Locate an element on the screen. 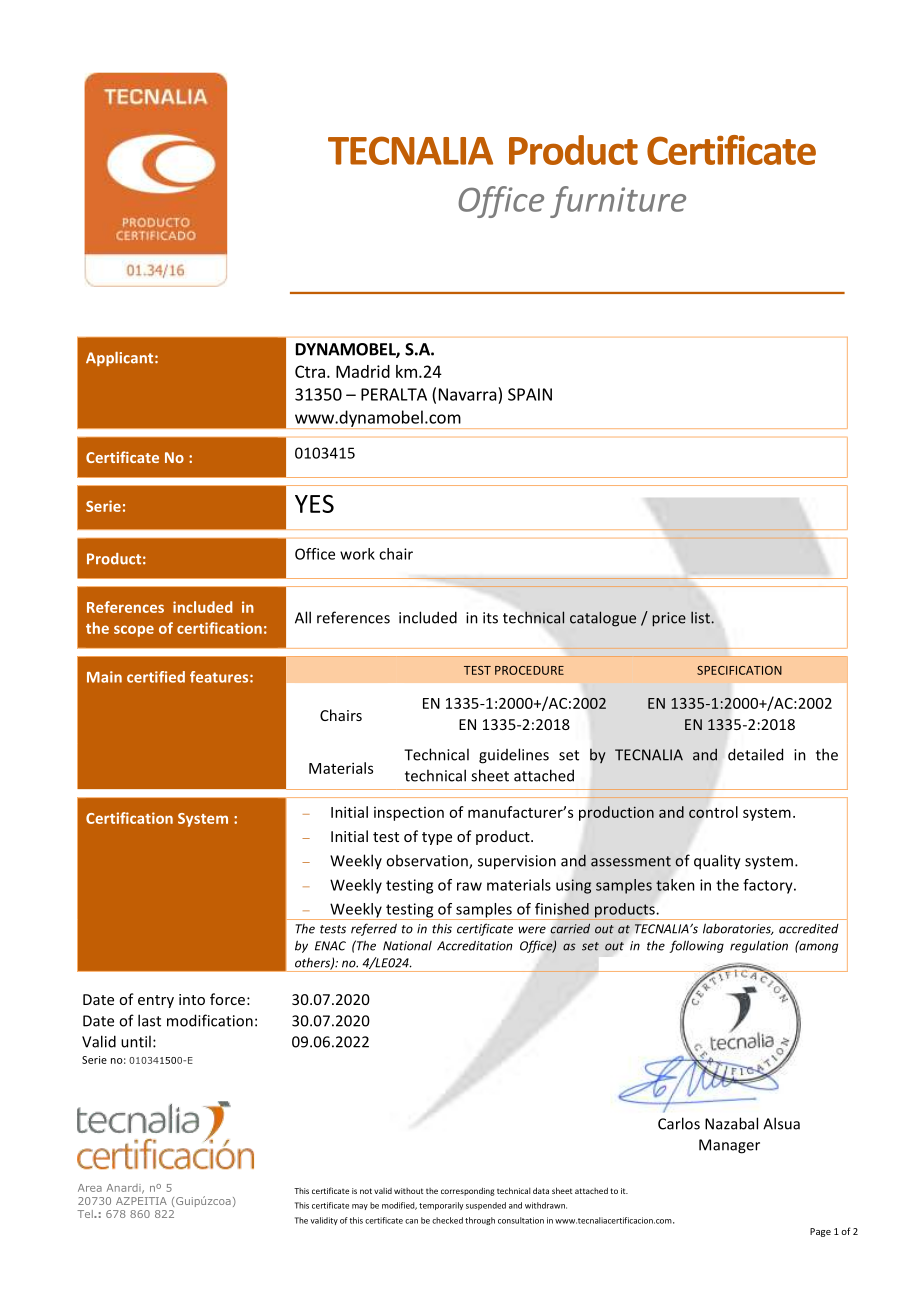 The image size is (924, 1308). list is located at coordinates (700, 617).
